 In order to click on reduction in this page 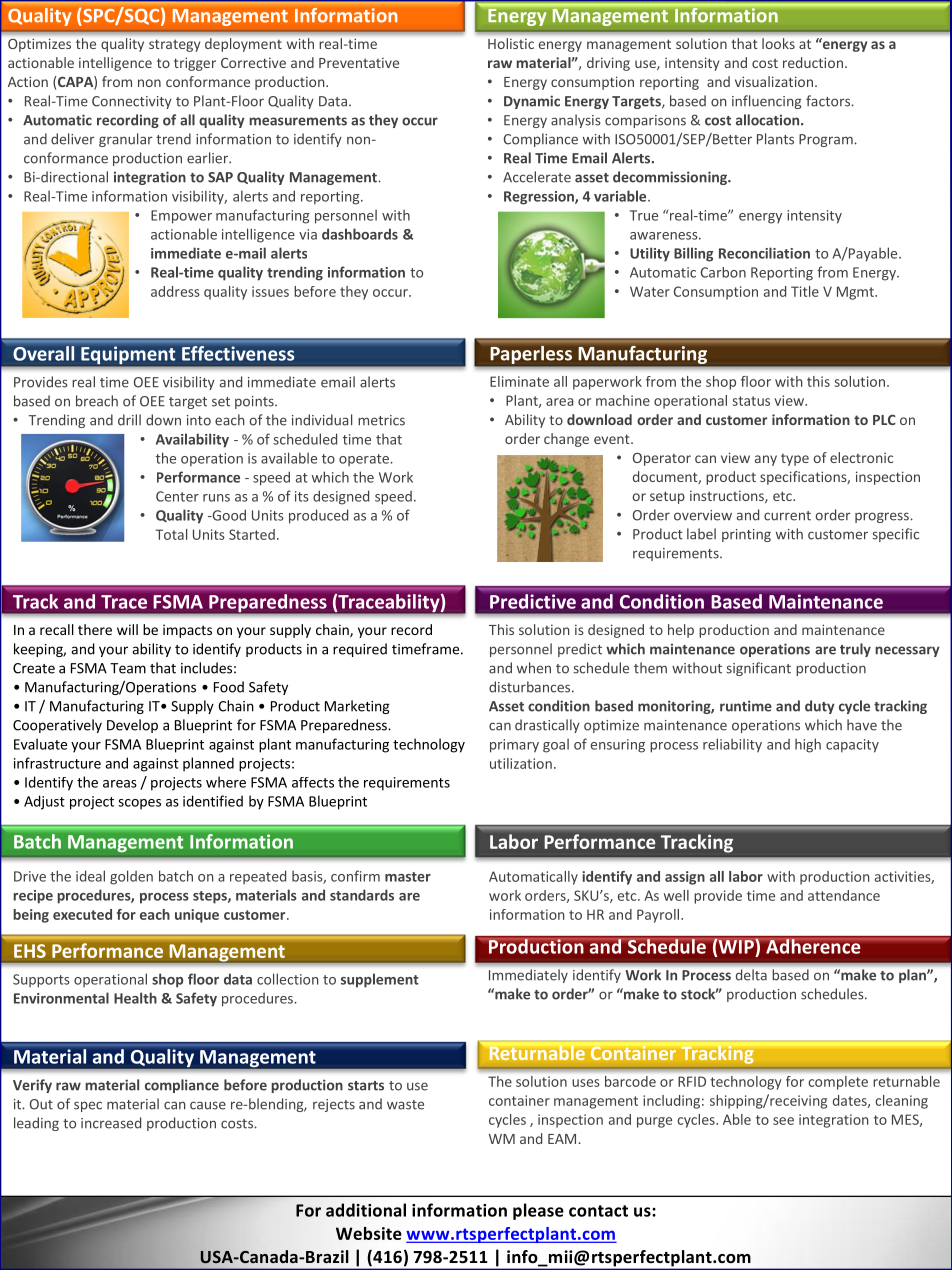, I will do `click(813, 62)`.
